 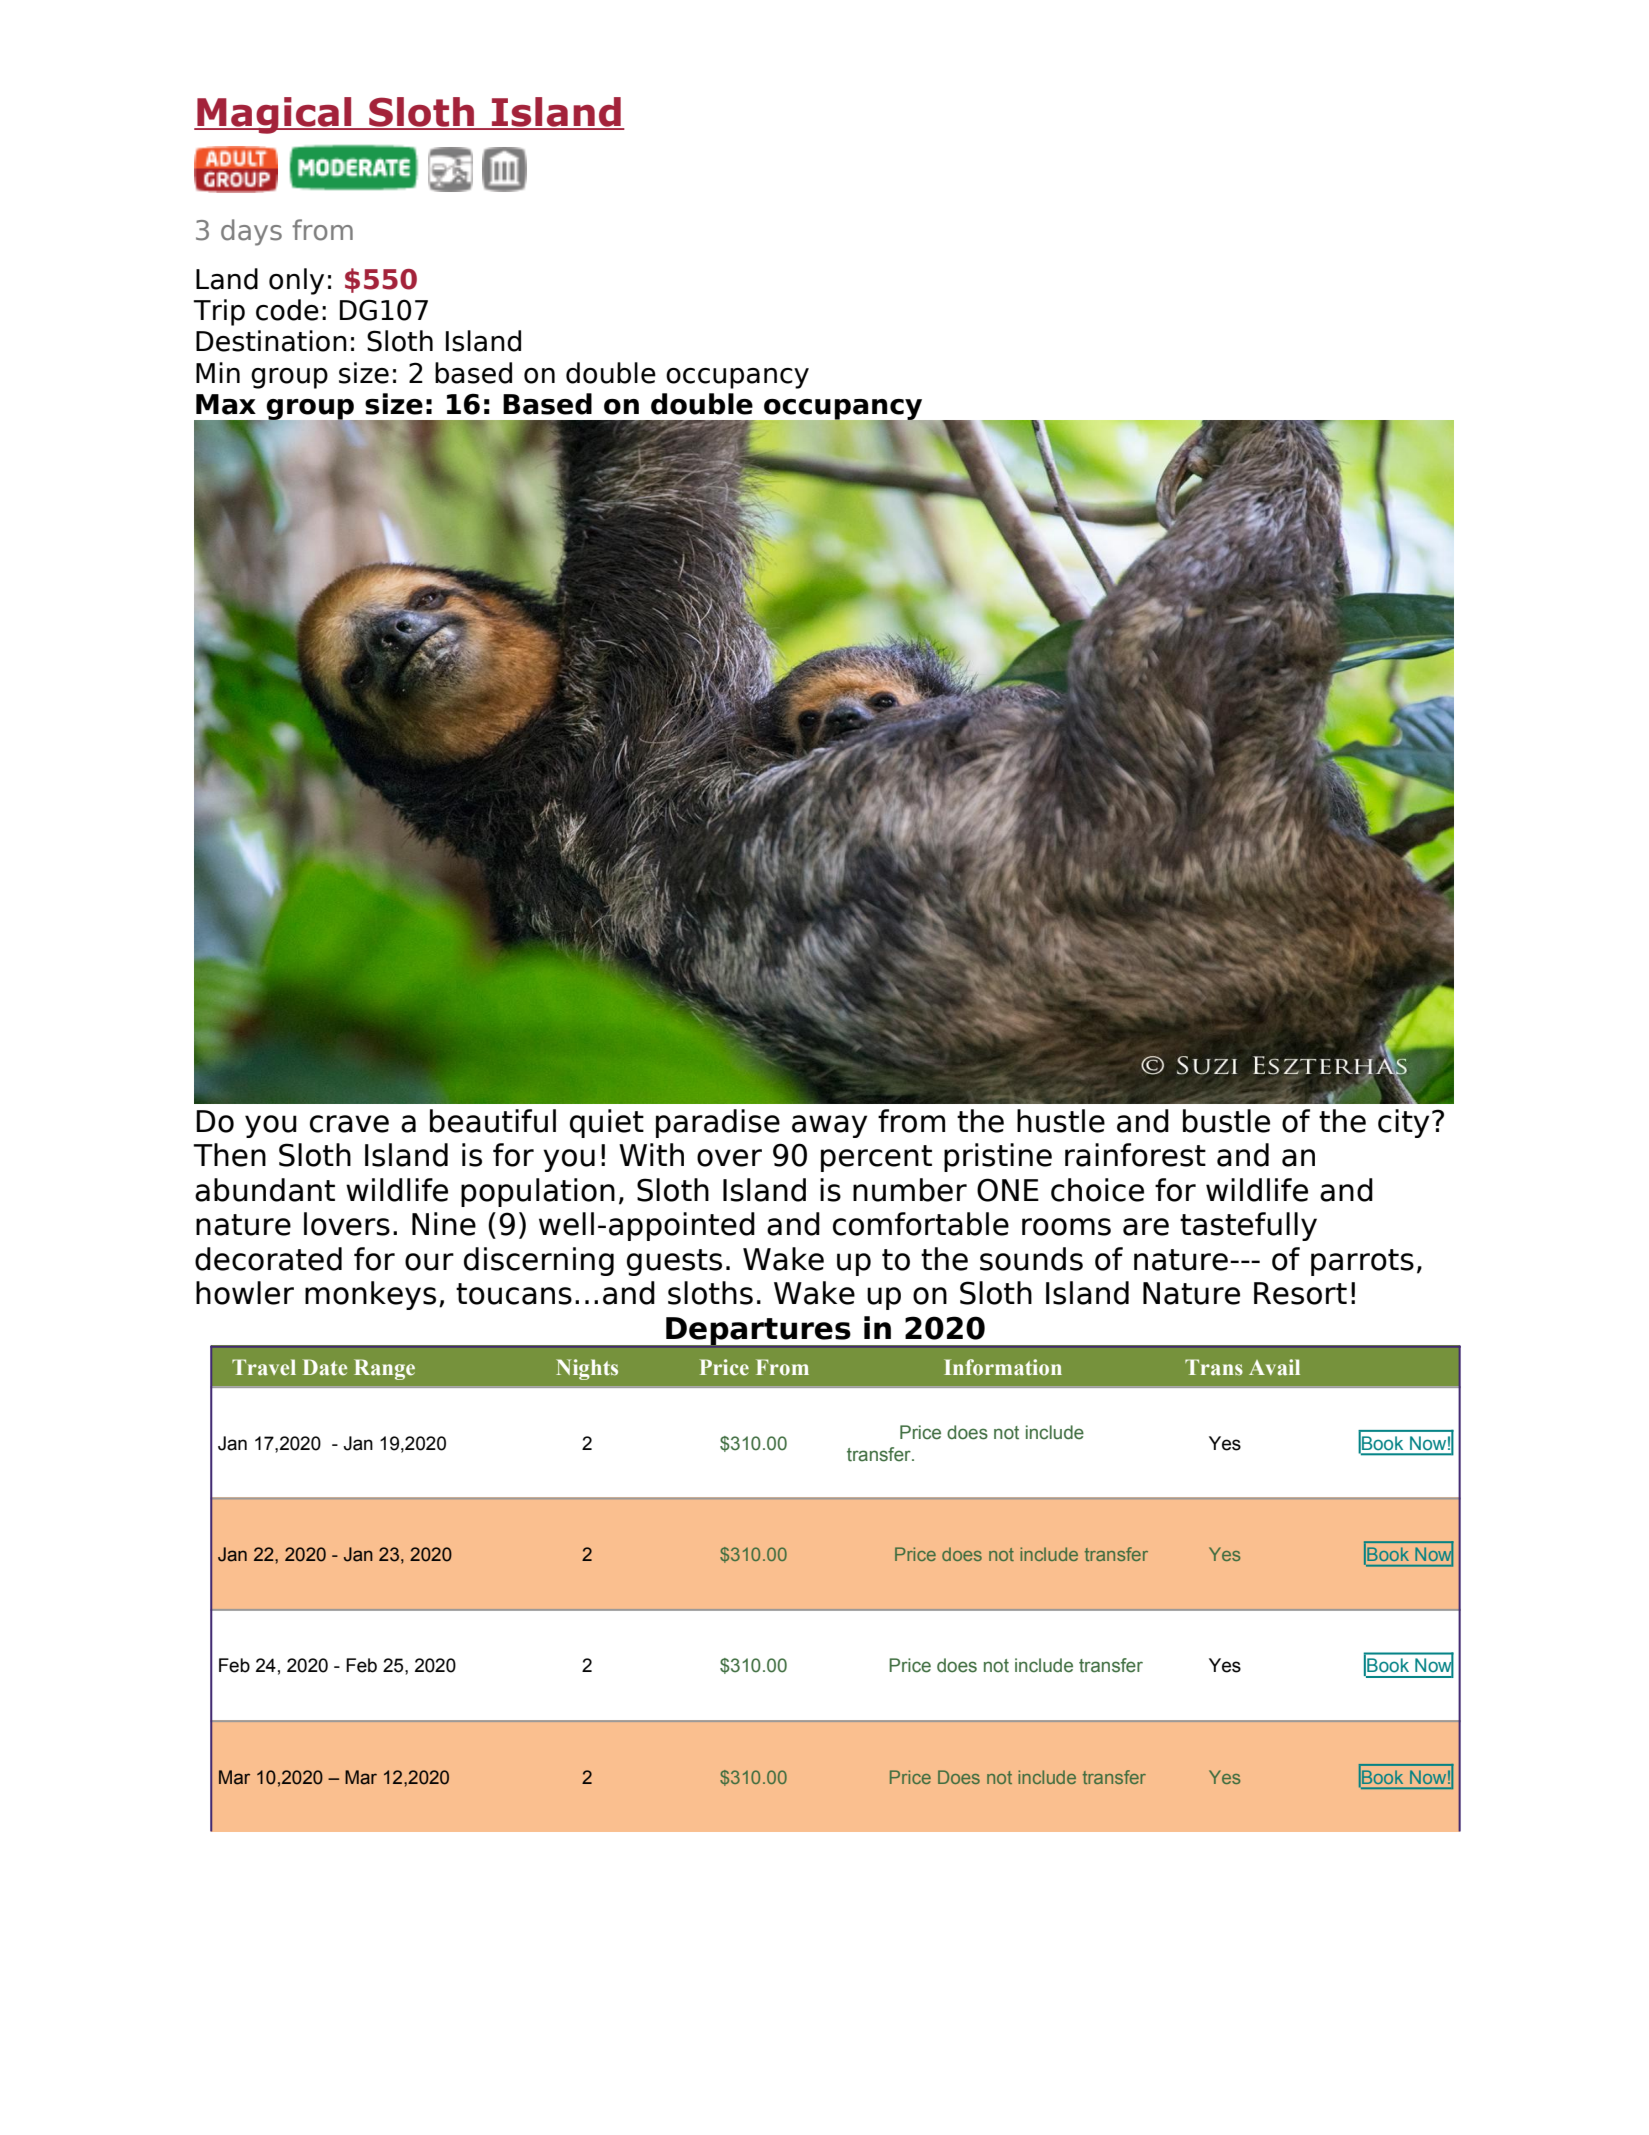 What do you see at coordinates (674, 1262) in the screenshot?
I see `guests` at bounding box center [674, 1262].
